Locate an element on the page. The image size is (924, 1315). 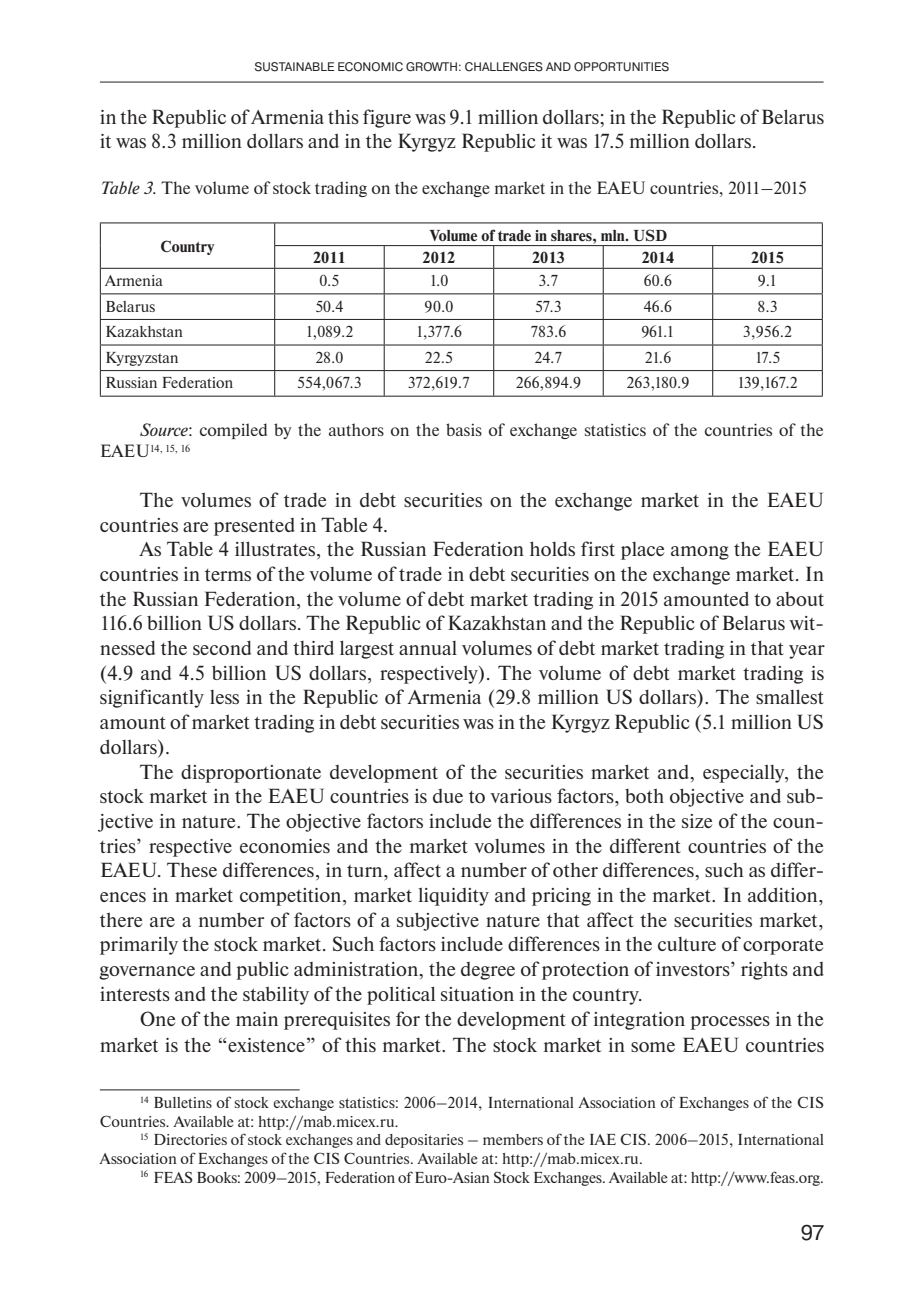
These is located at coordinates (192, 869).
